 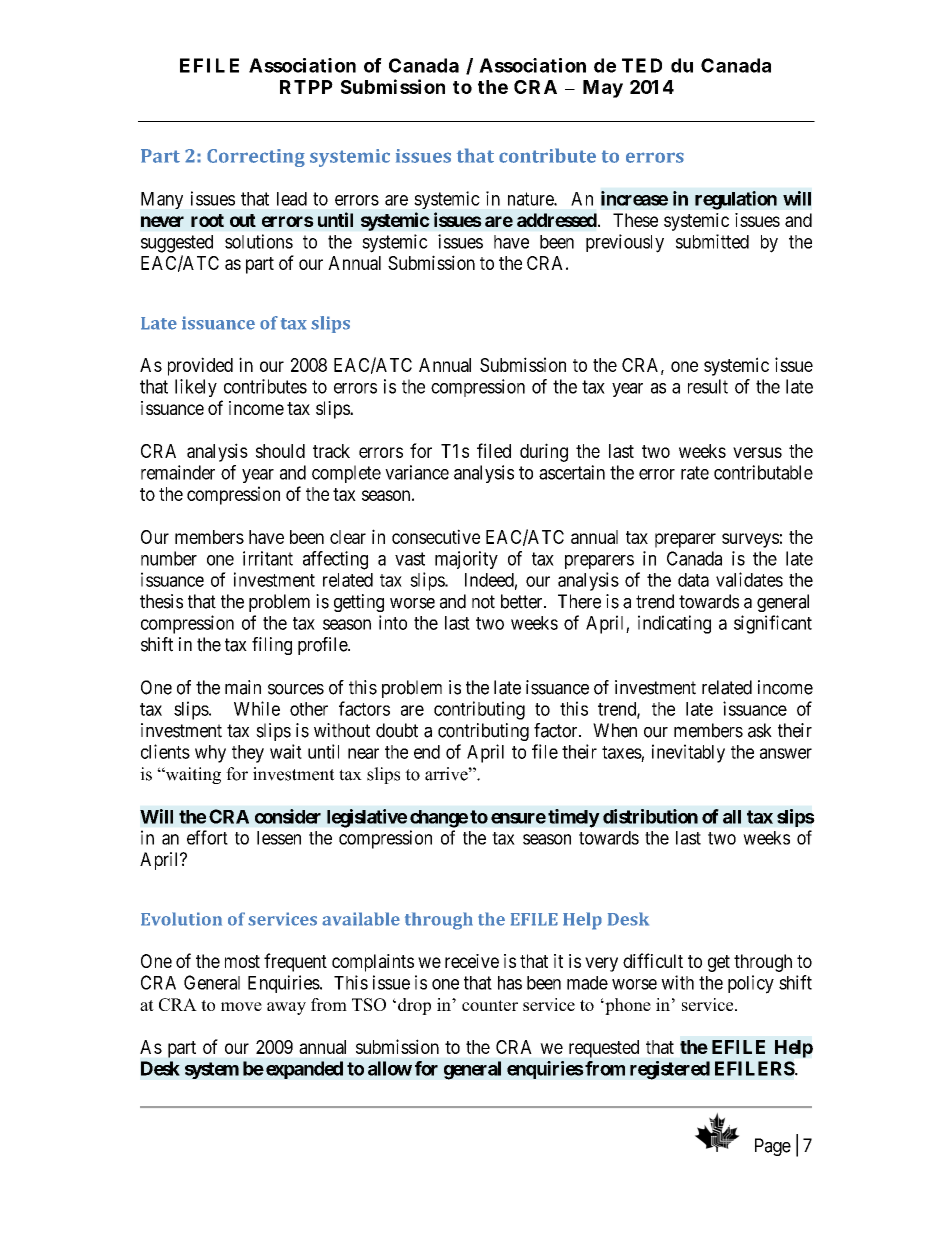 I want to click on during, so click(x=544, y=452).
